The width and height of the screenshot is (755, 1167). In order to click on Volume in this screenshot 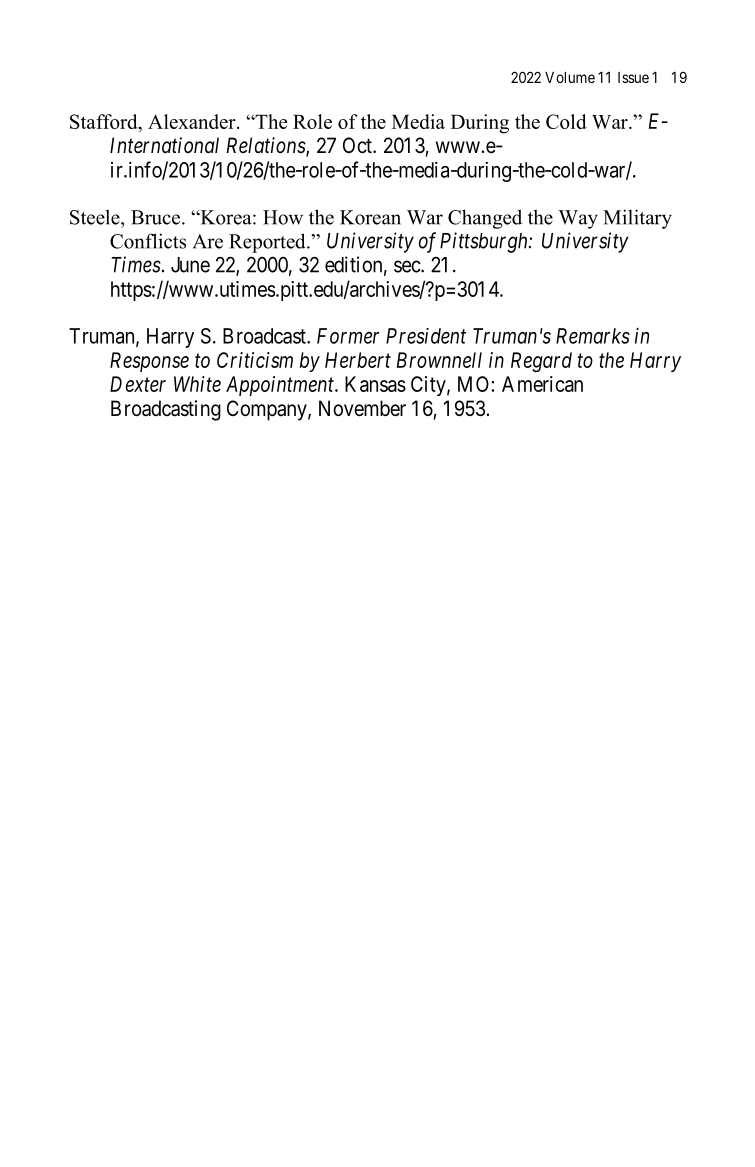, I will do `click(570, 77)`.
